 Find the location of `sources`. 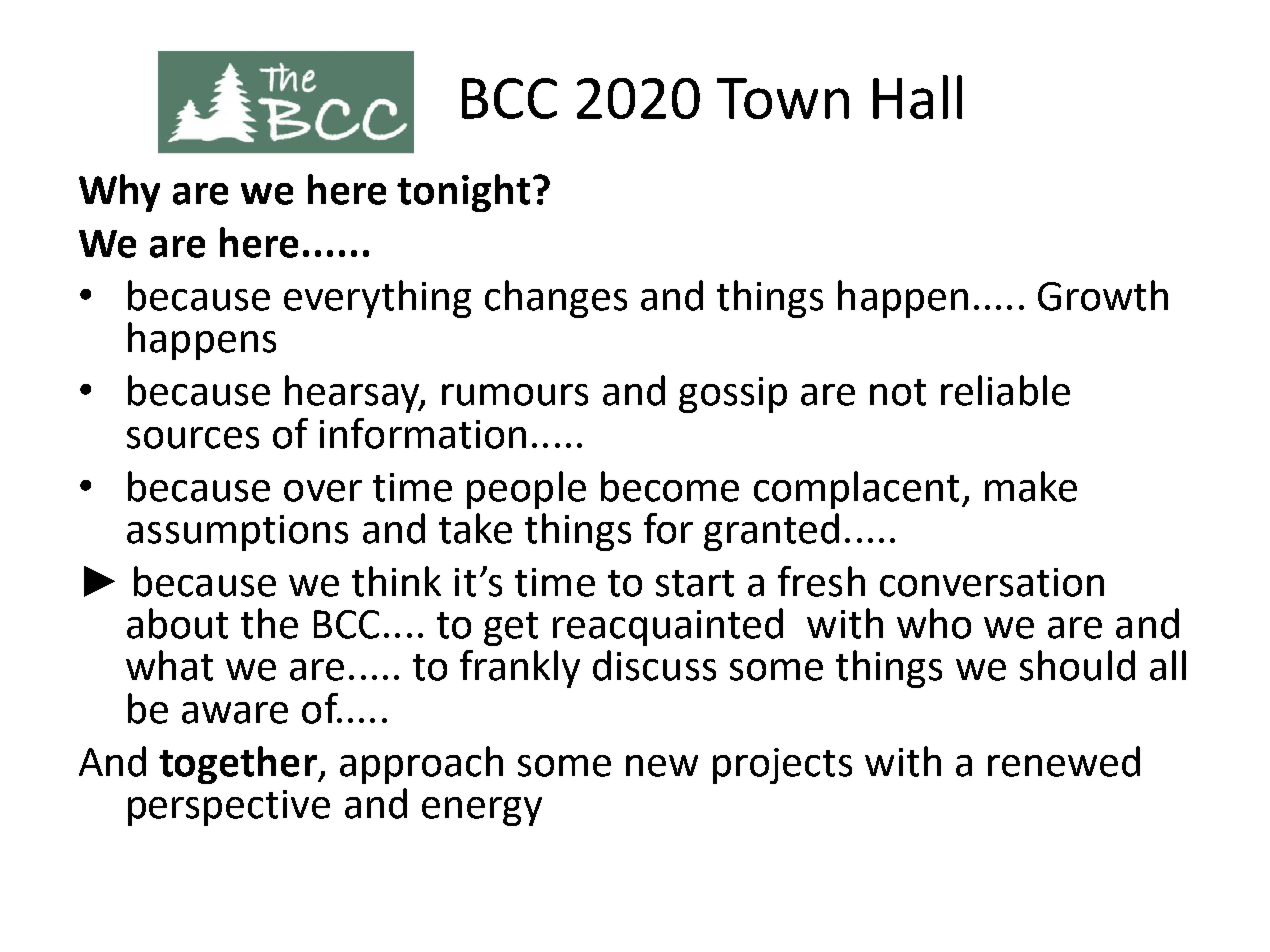

sources is located at coordinates (193, 438).
